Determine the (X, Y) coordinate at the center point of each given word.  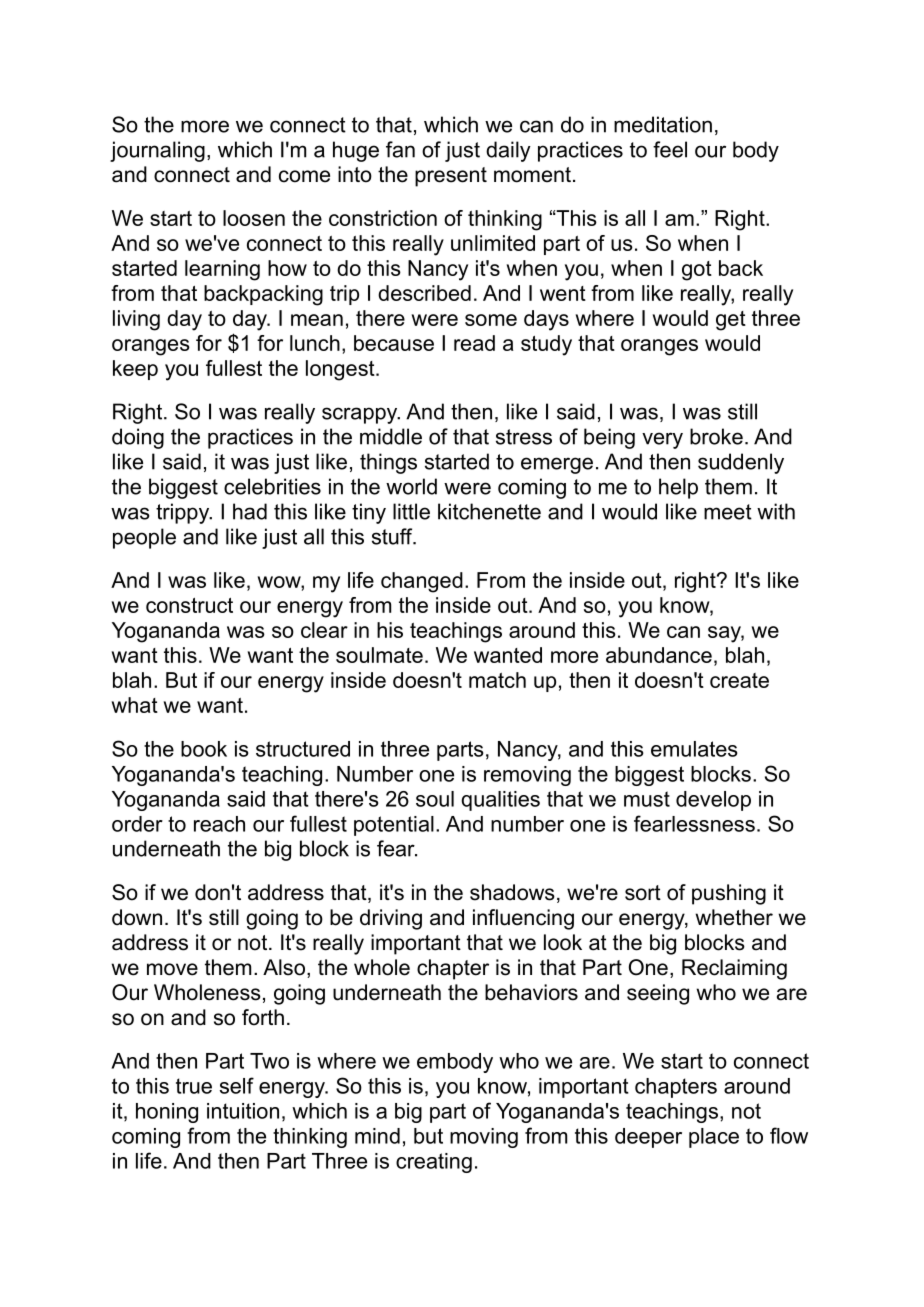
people (144, 538)
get (731, 321)
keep (135, 370)
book (204, 749)
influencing (523, 919)
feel (670, 149)
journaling (157, 151)
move (172, 969)
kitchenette (489, 511)
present (451, 177)
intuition (243, 1111)
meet (728, 512)
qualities (500, 801)
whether (734, 917)
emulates (694, 749)
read (474, 343)
